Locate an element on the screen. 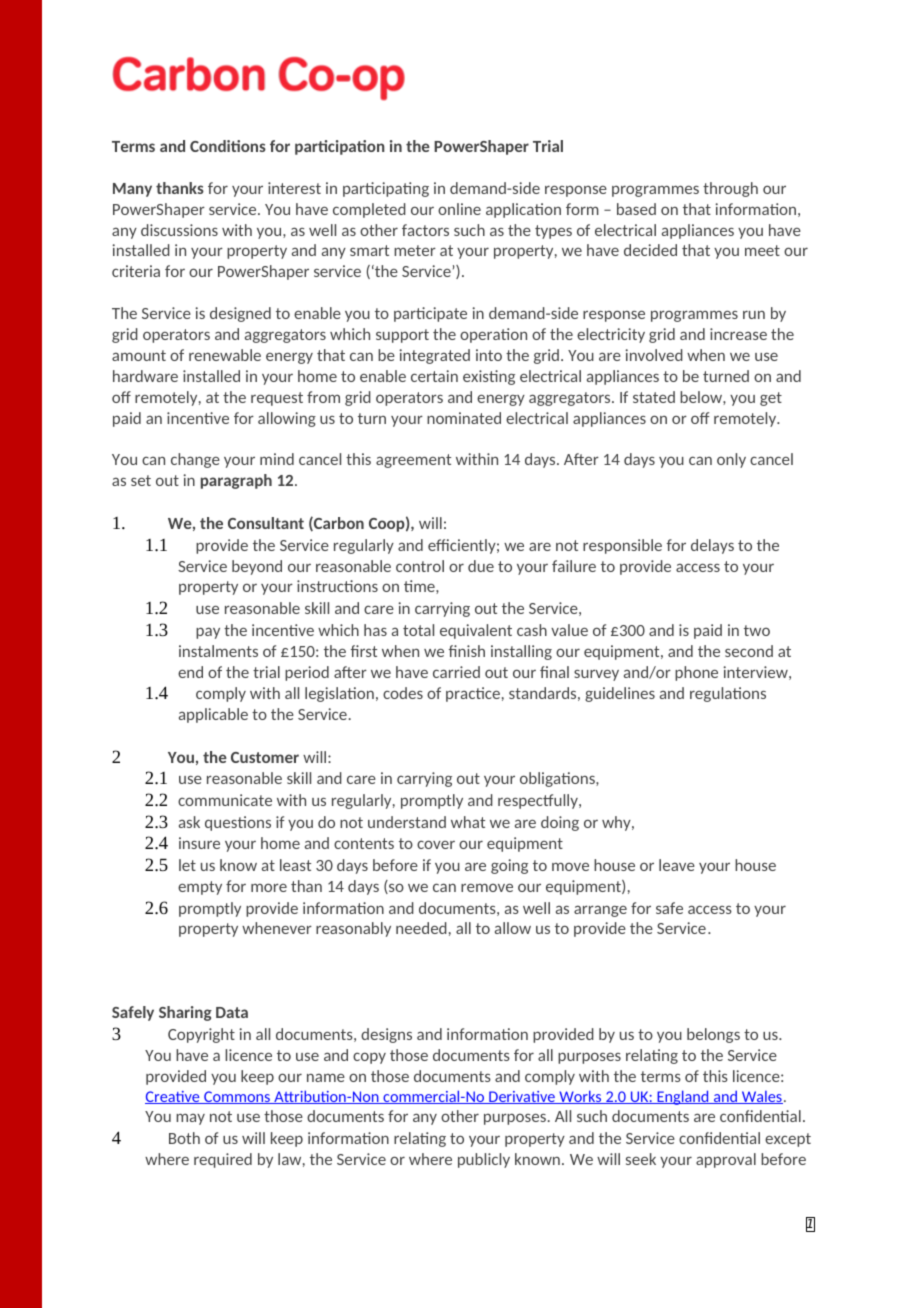 The width and height of the screenshot is (924, 1308). through is located at coordinates (730, 189).
